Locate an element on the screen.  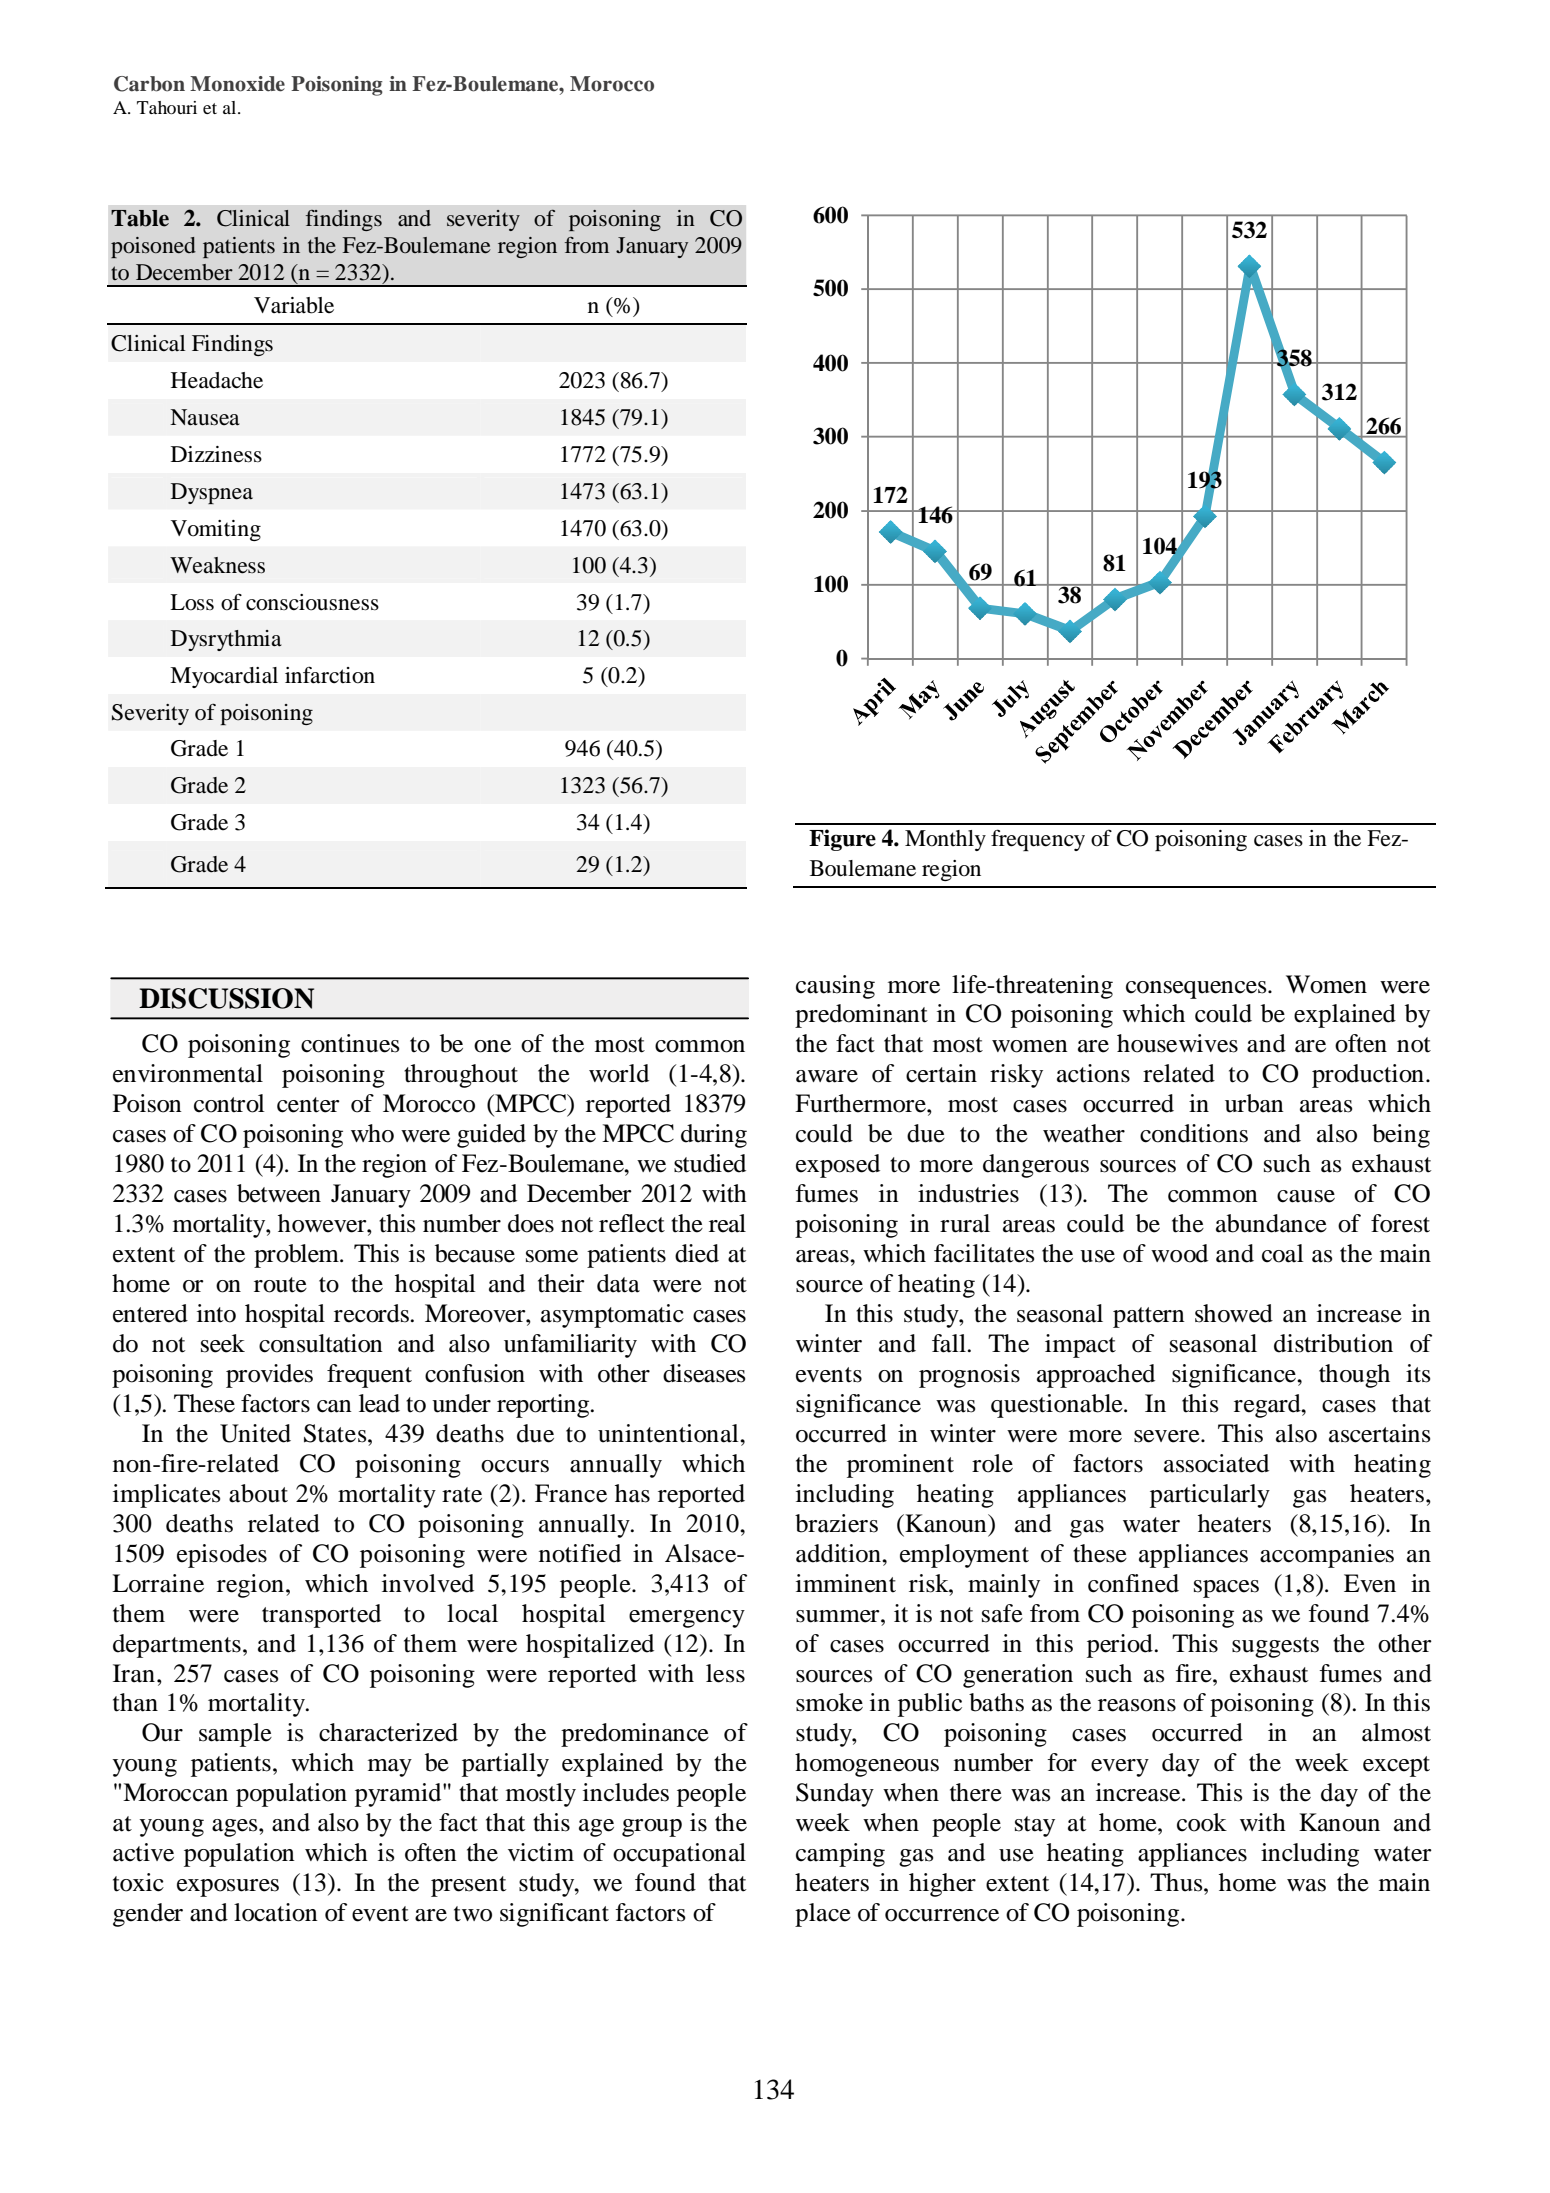
cook is located at coordinates (1202, 1822).
